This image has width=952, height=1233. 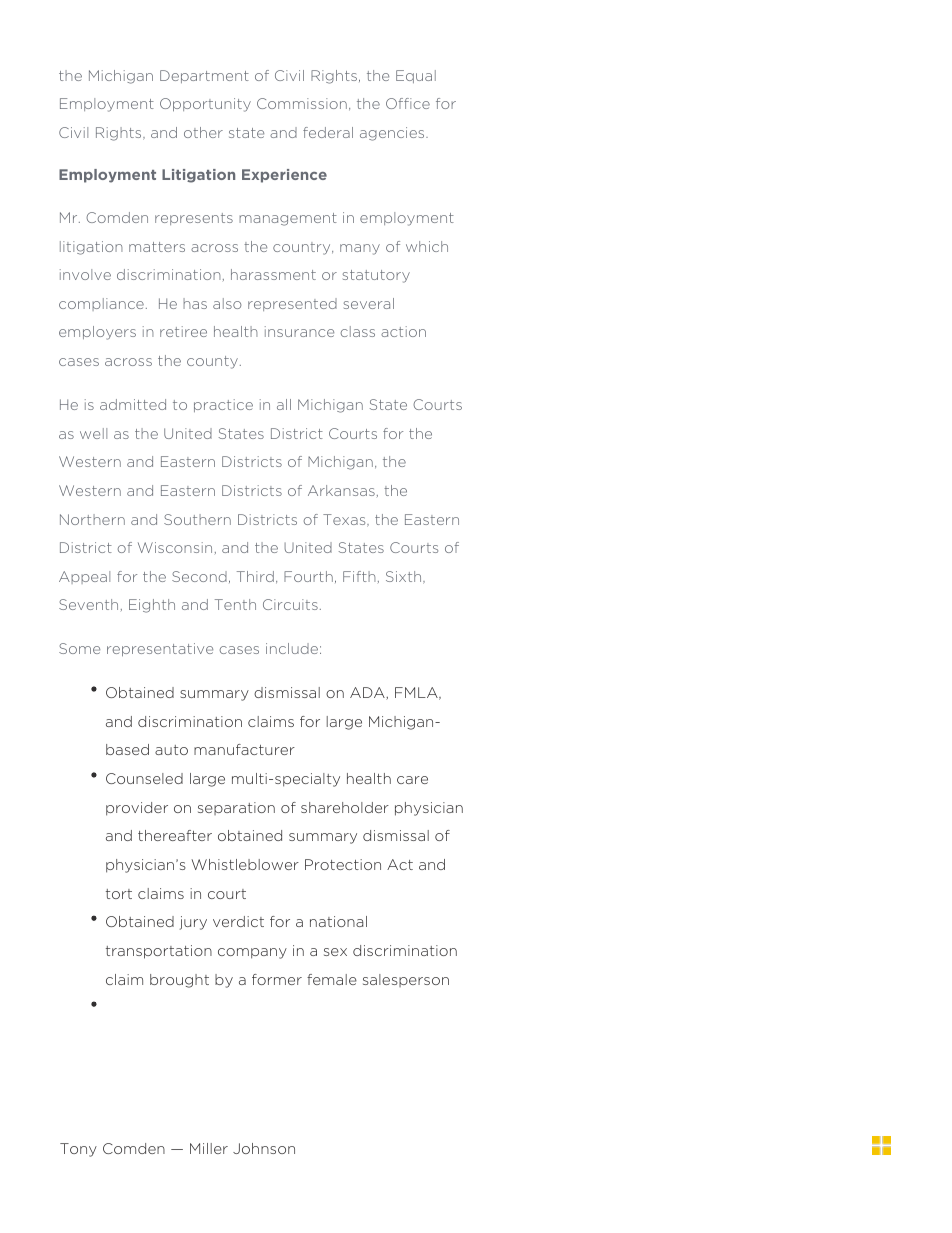 I want to click on action, so click(x=403, y=331).
